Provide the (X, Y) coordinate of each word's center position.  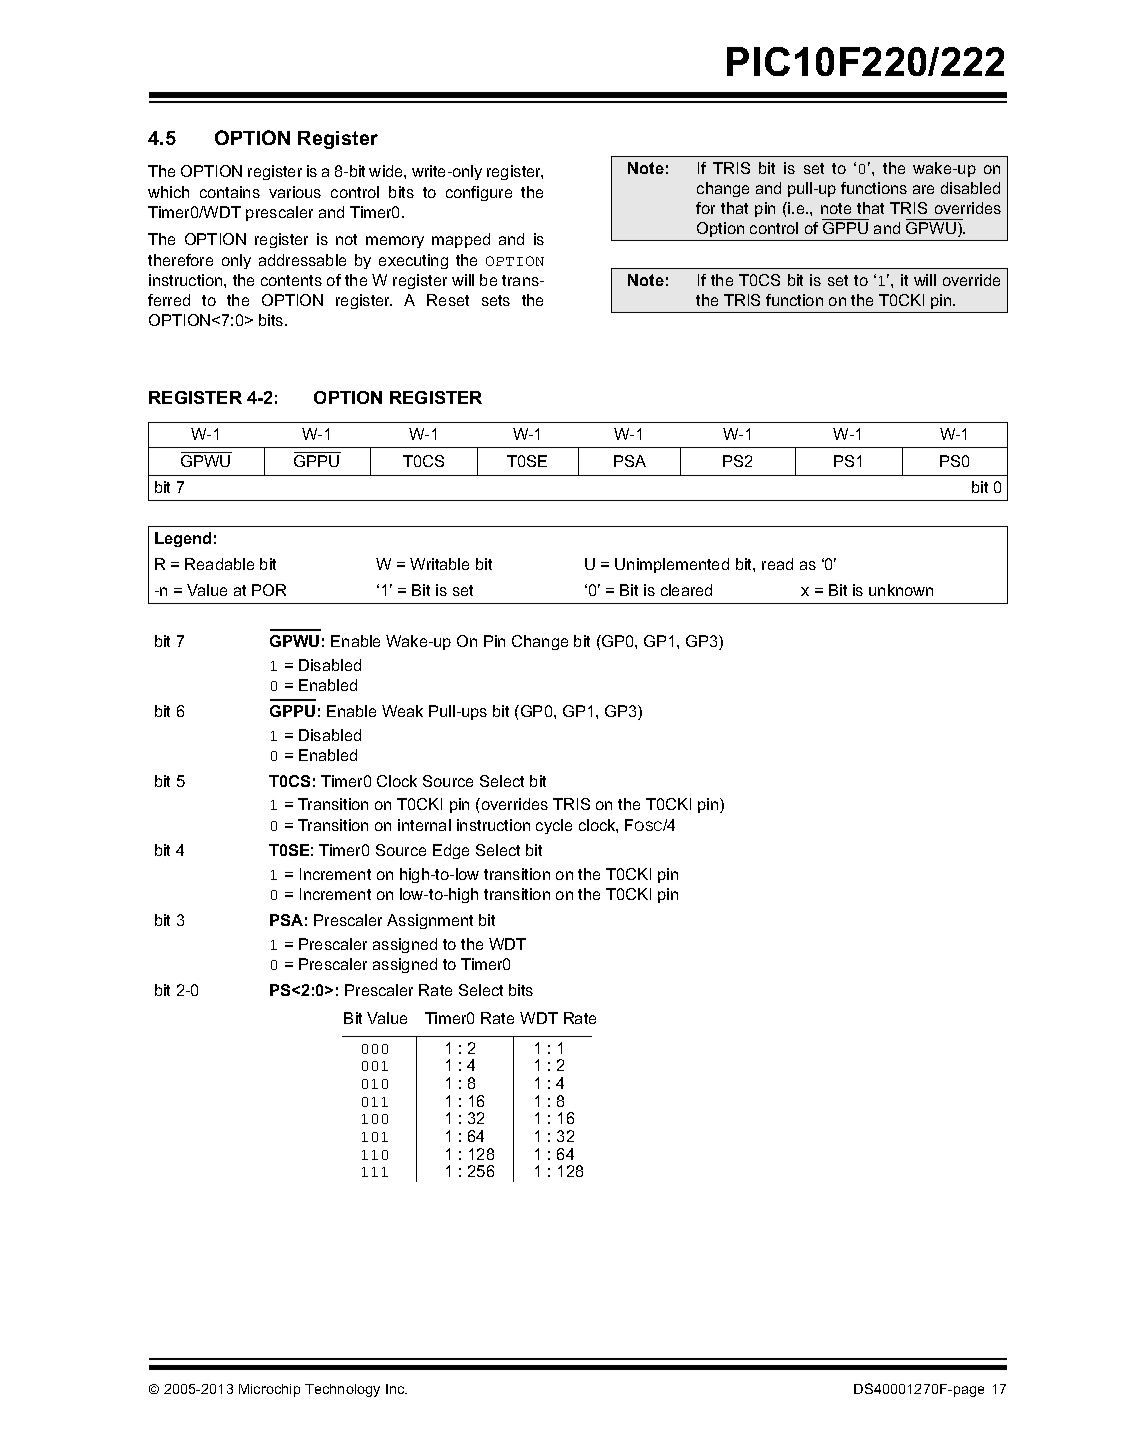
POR (269, 590)
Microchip (269, 1390)
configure (479, 193)
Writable (439, 564)
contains (230, 192)
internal (424, 825)
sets (496, 300)
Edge (451, 851)
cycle (554, 826)
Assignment (430, 921)
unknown (901, 590)
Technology (342, 1390)
